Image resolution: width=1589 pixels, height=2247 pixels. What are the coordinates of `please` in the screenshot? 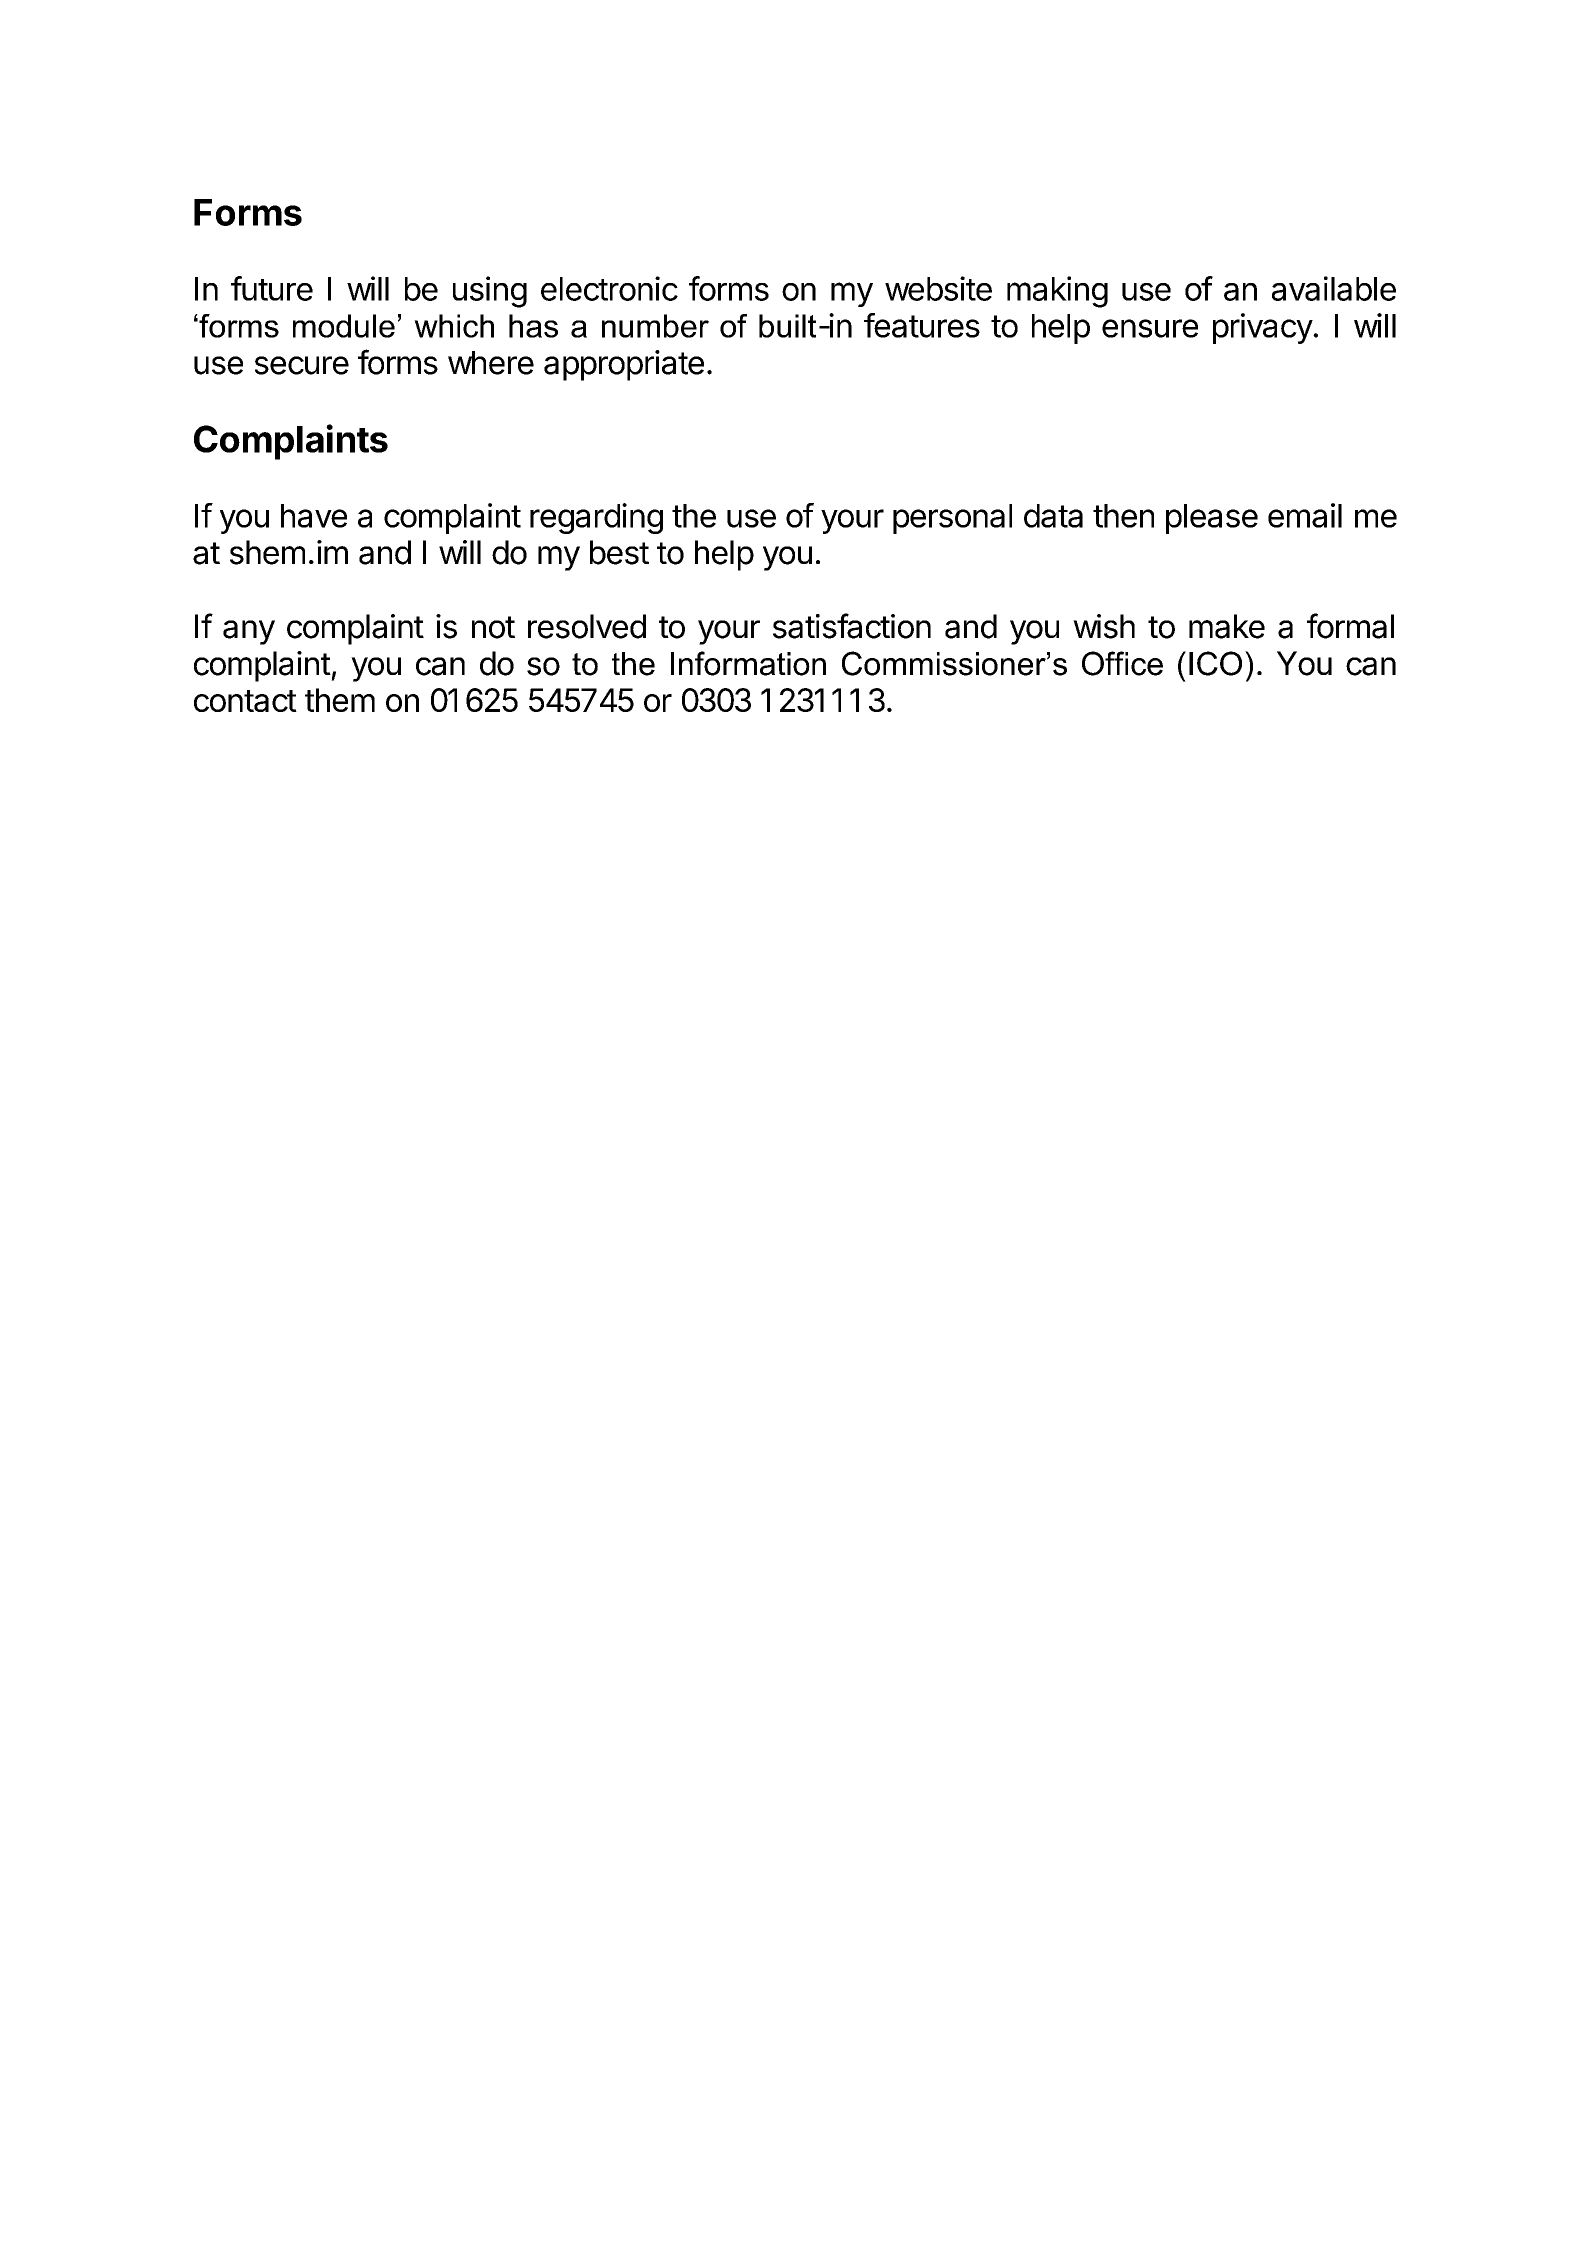 It's located at (1212, 519).
